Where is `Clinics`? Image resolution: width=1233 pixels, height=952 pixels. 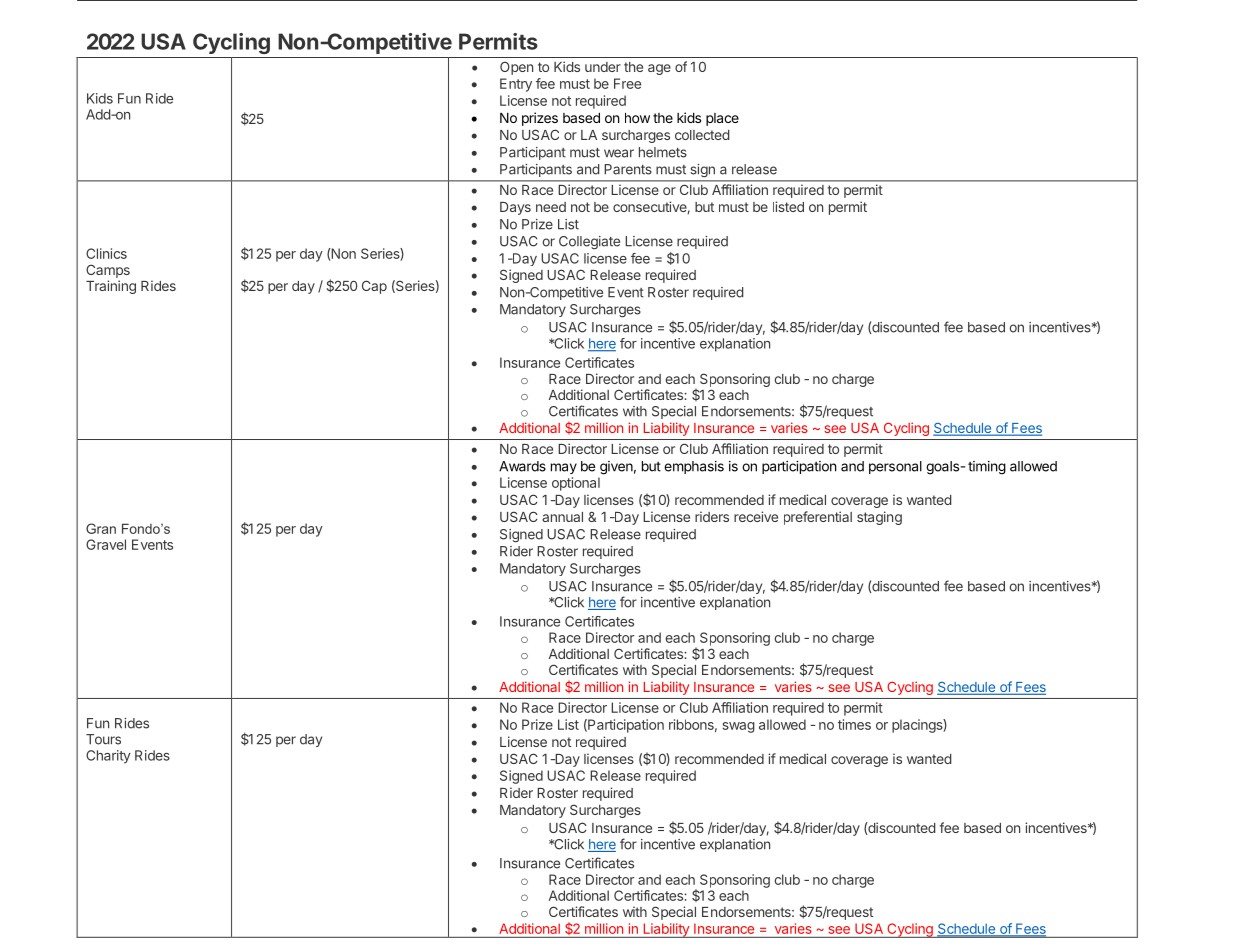
Clinics is located at coordinates (106, 253).
